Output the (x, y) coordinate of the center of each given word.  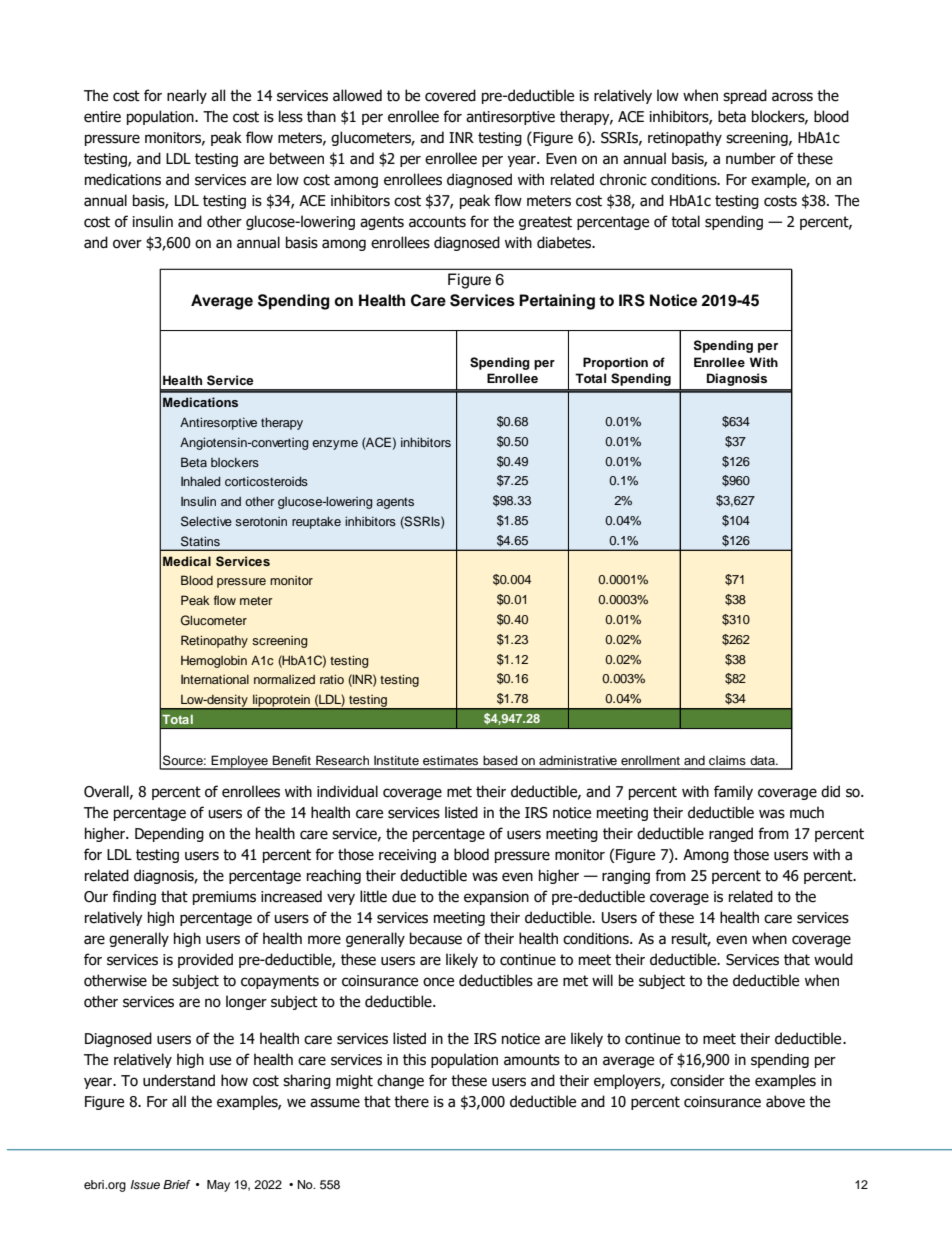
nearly (187, 96)
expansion (496, 898)
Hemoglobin (214, 661)
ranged (731, 834)
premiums (224, 898)
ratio (332, 679)
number (751, 158)
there (411, 1101)
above (785, 1101)
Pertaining (557, 302)
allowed (357, 95)
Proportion (615, 363)
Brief (177, 1184)
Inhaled (201, 481)
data (763, 760)
